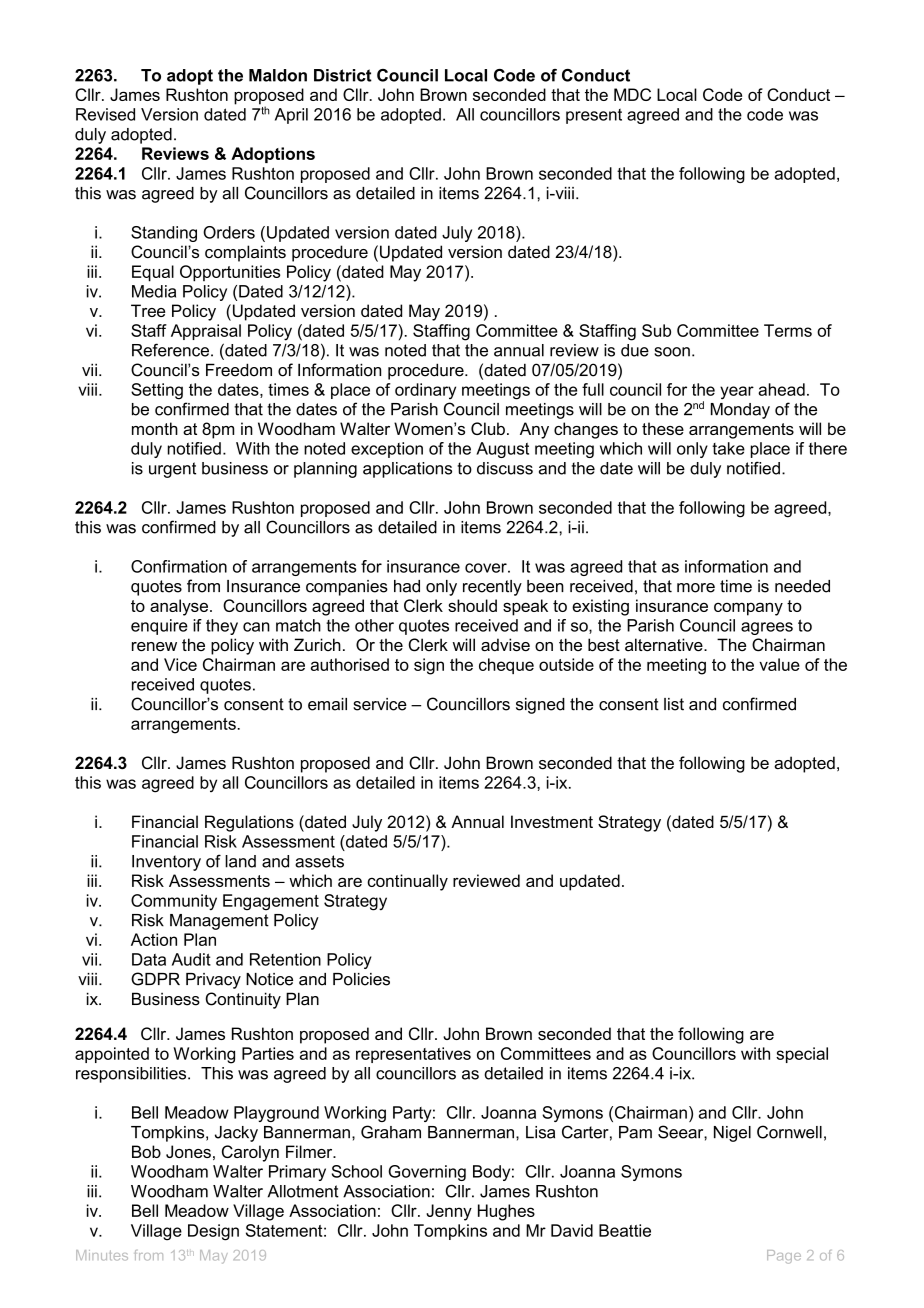  I want to click on cheque, so click(506, 666).
